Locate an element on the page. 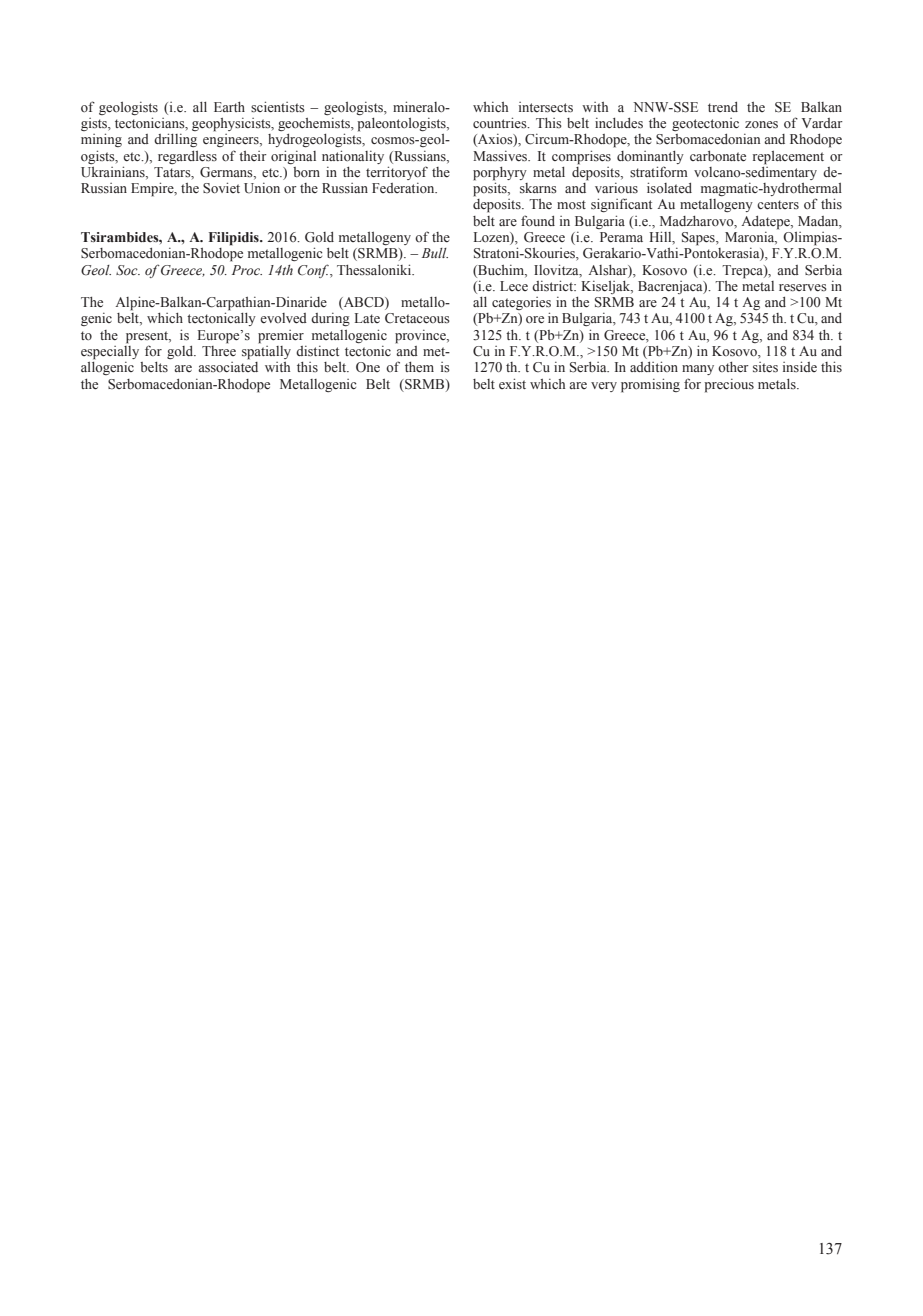 Image resolution: width=923 pixels, height=1316 pixels. trend is located at coordinates (723, 107).
